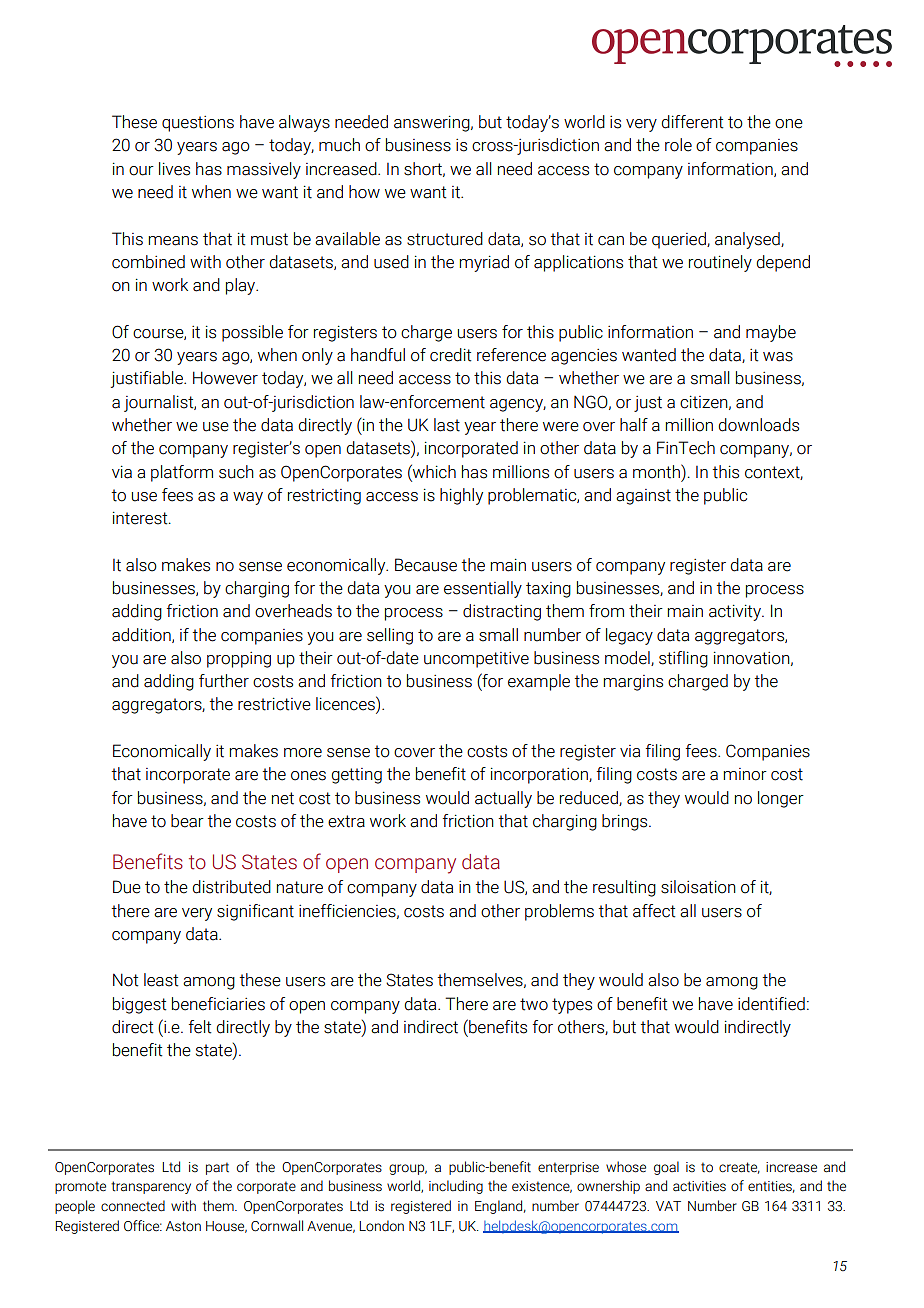 The width and height of the document is (924, 1308). What do you see at coordinates (699, 1186) in the document?
I see `activities` at bounding box center [699, 1186].
